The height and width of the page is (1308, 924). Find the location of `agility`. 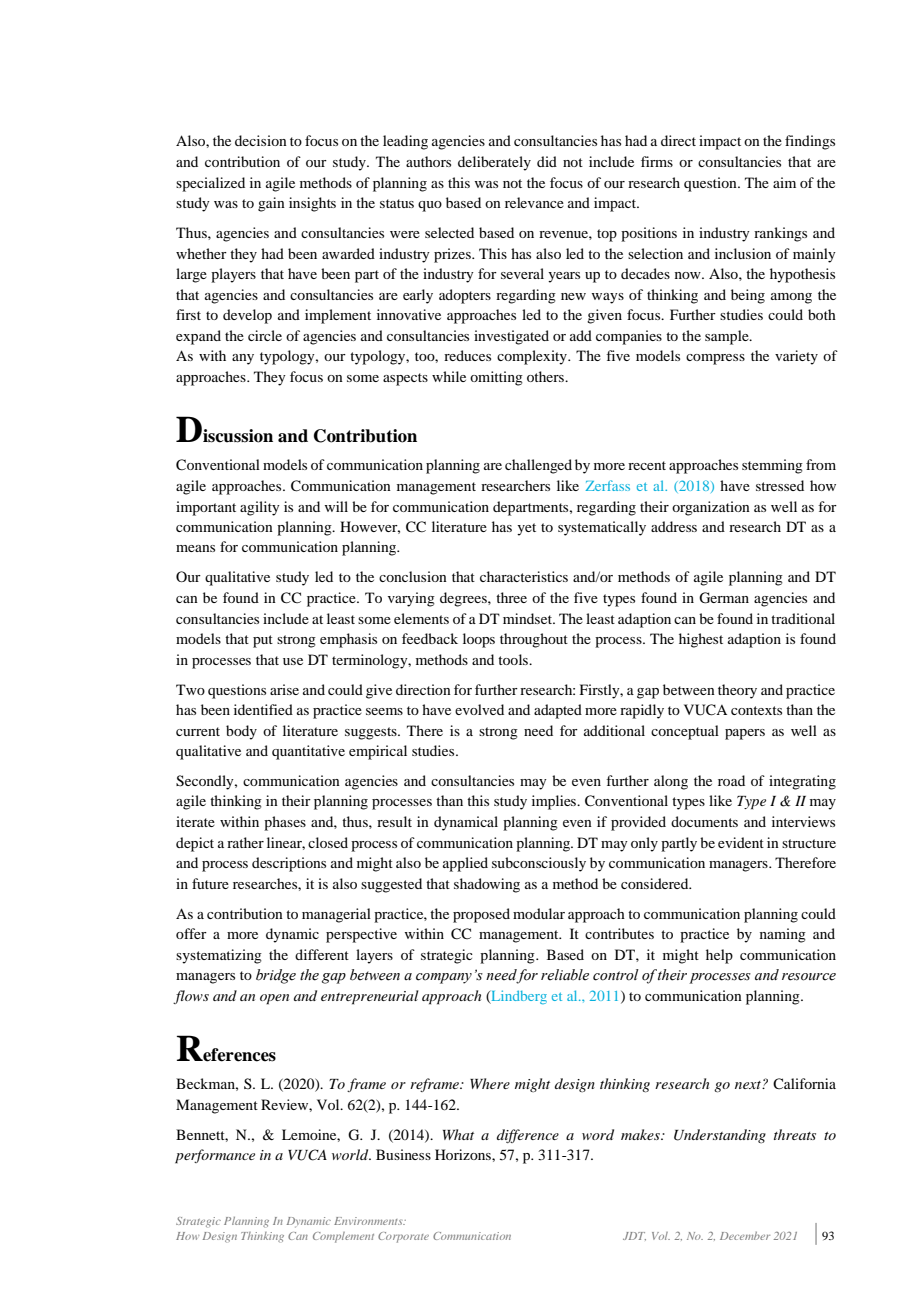

agility is located at coordinates (260, 508).
